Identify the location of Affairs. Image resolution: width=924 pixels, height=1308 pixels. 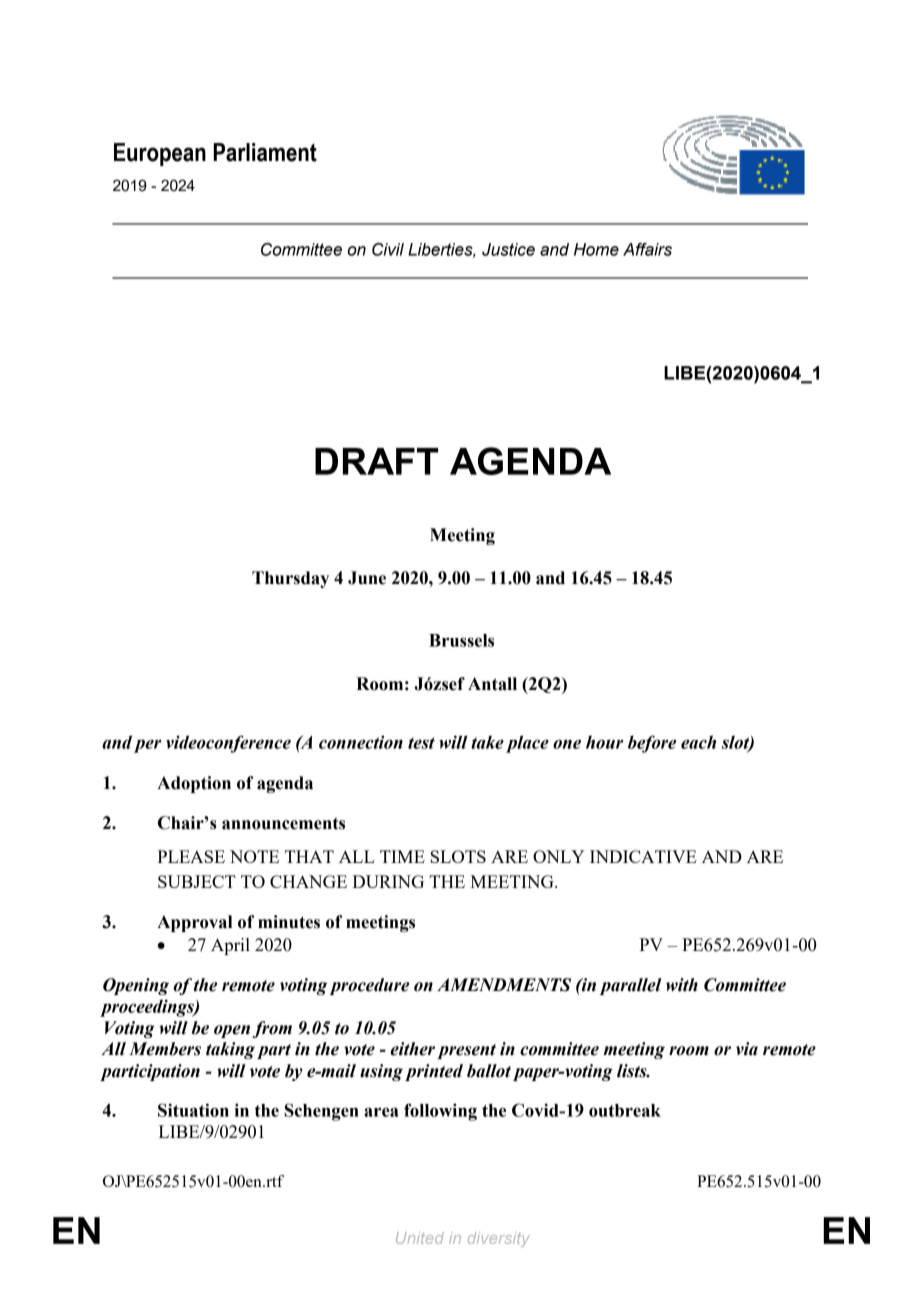
(647, 249).
